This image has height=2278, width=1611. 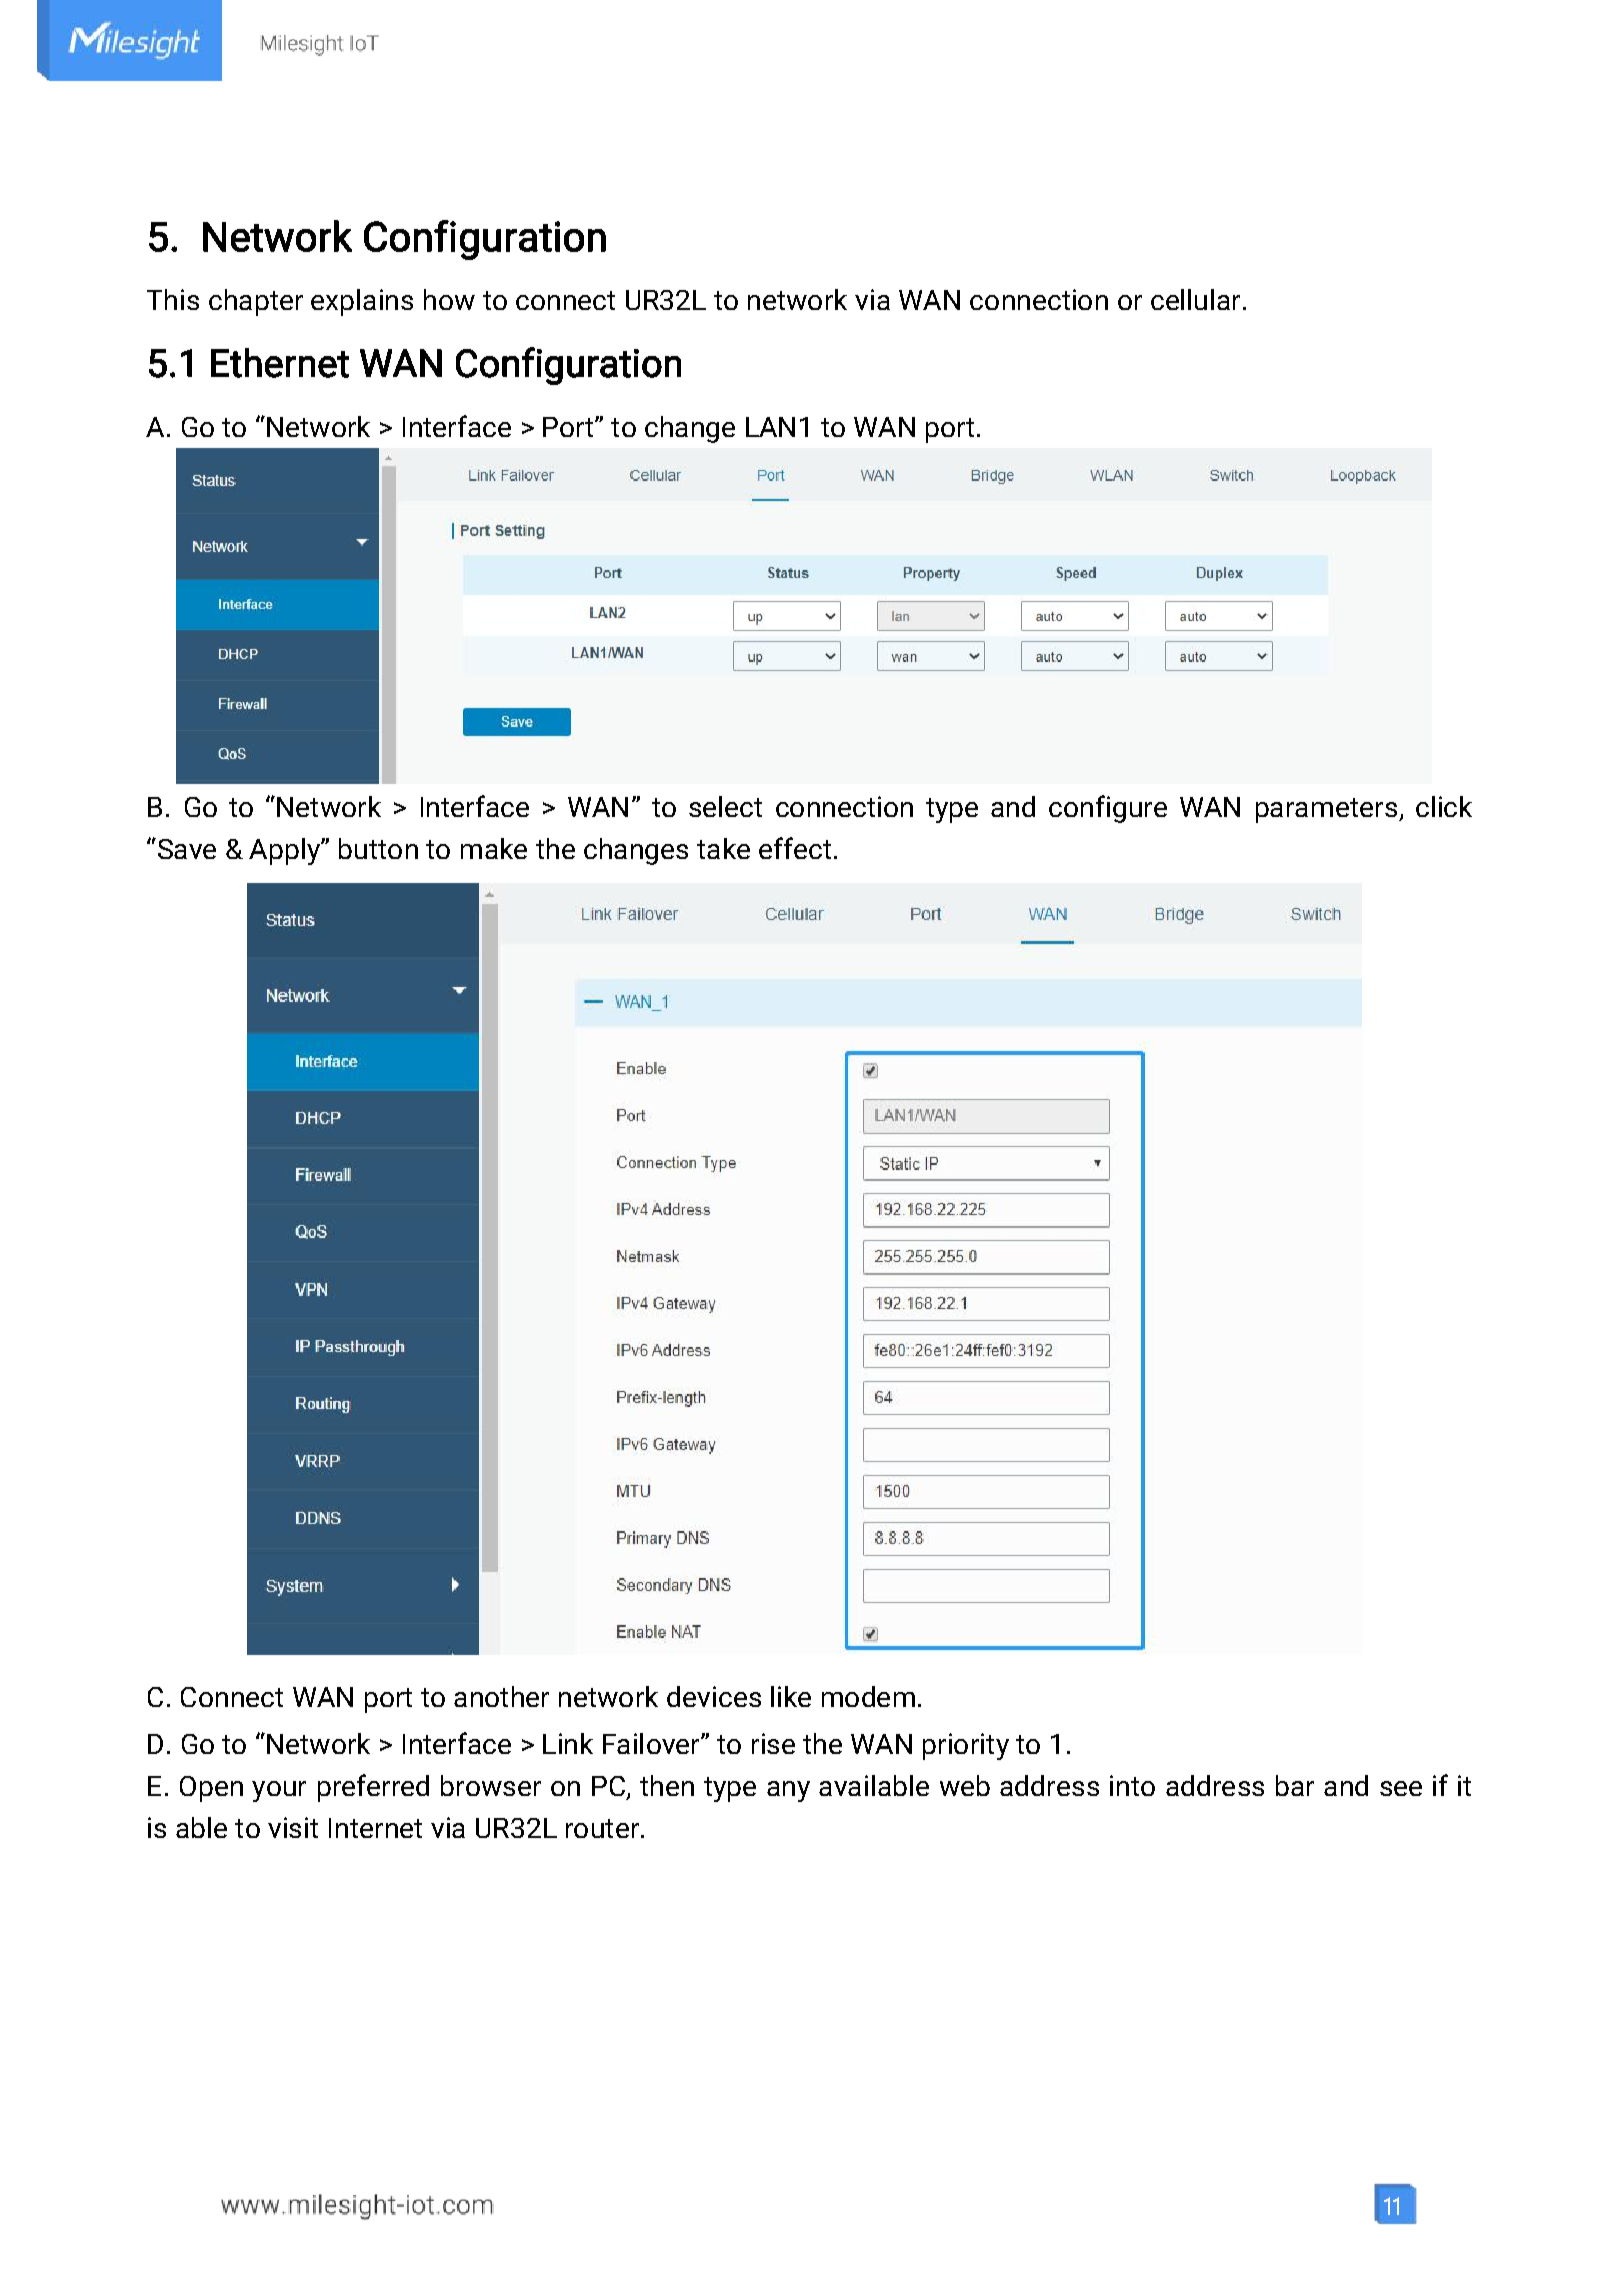 I want to click on Ethernet, so click(x=280, y=363).
